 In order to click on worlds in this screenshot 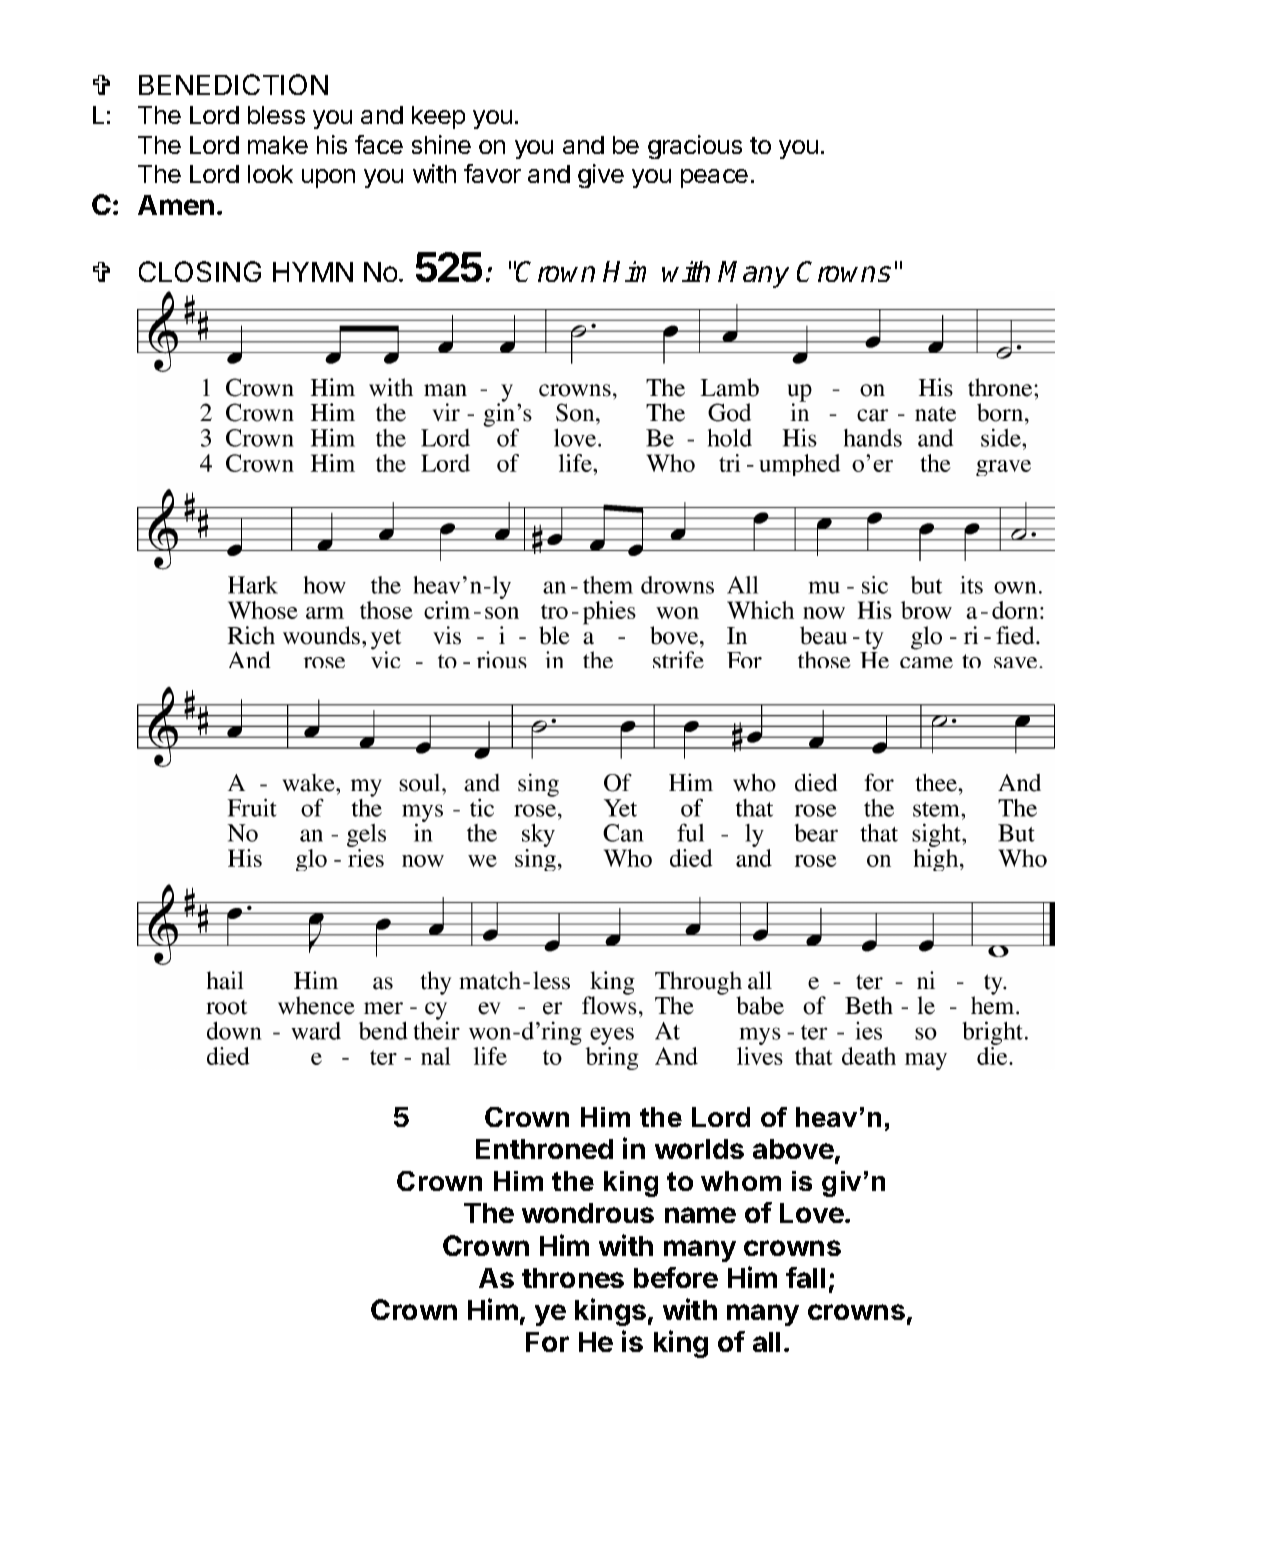, I will do `click(699, 1149)`.
